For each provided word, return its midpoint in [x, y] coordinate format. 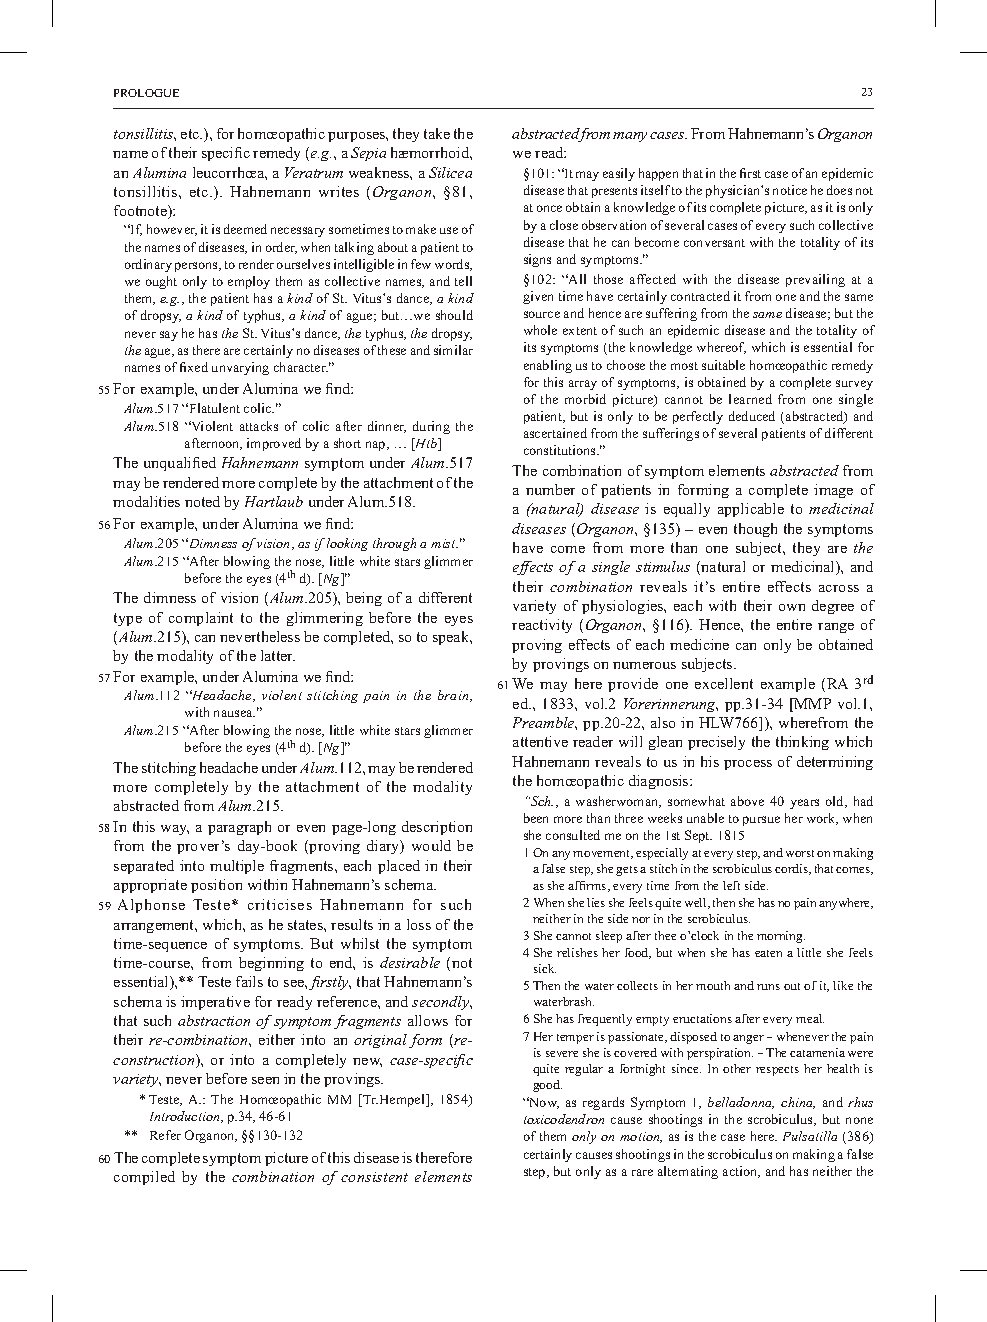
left [731, 885]
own [792, 607]
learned [750, 399]
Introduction [186, 1117]
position [216, 886]
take [437, 133]
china [798, 1103]
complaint [201, 619]
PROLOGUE [146, 93]
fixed [194, 367]
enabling [548, 366]
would [431, 845]
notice [790, 190]
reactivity [542, 626]
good [547, 1086]
